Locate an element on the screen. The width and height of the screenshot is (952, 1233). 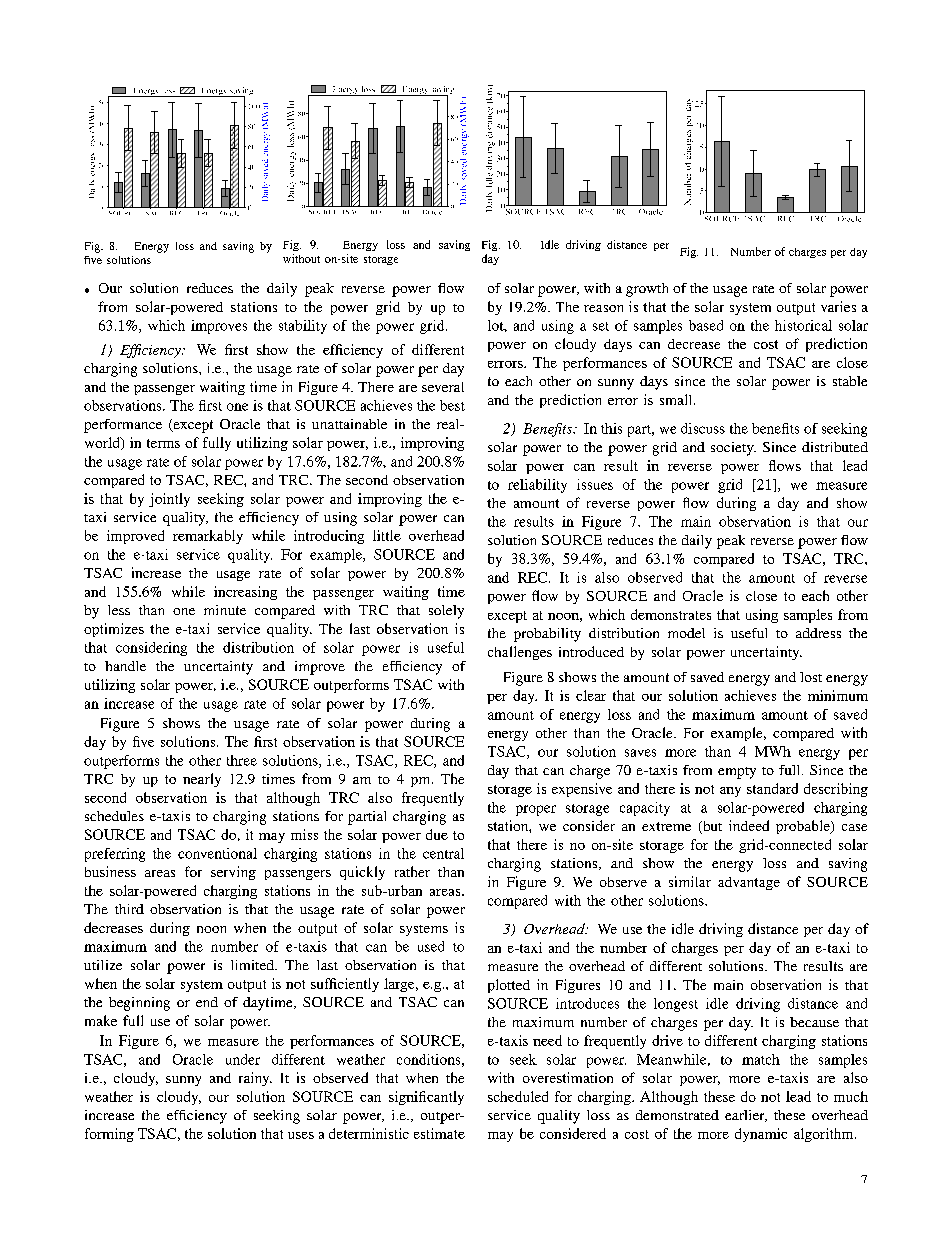
scheduled is located at coordinates (518, 1096).
